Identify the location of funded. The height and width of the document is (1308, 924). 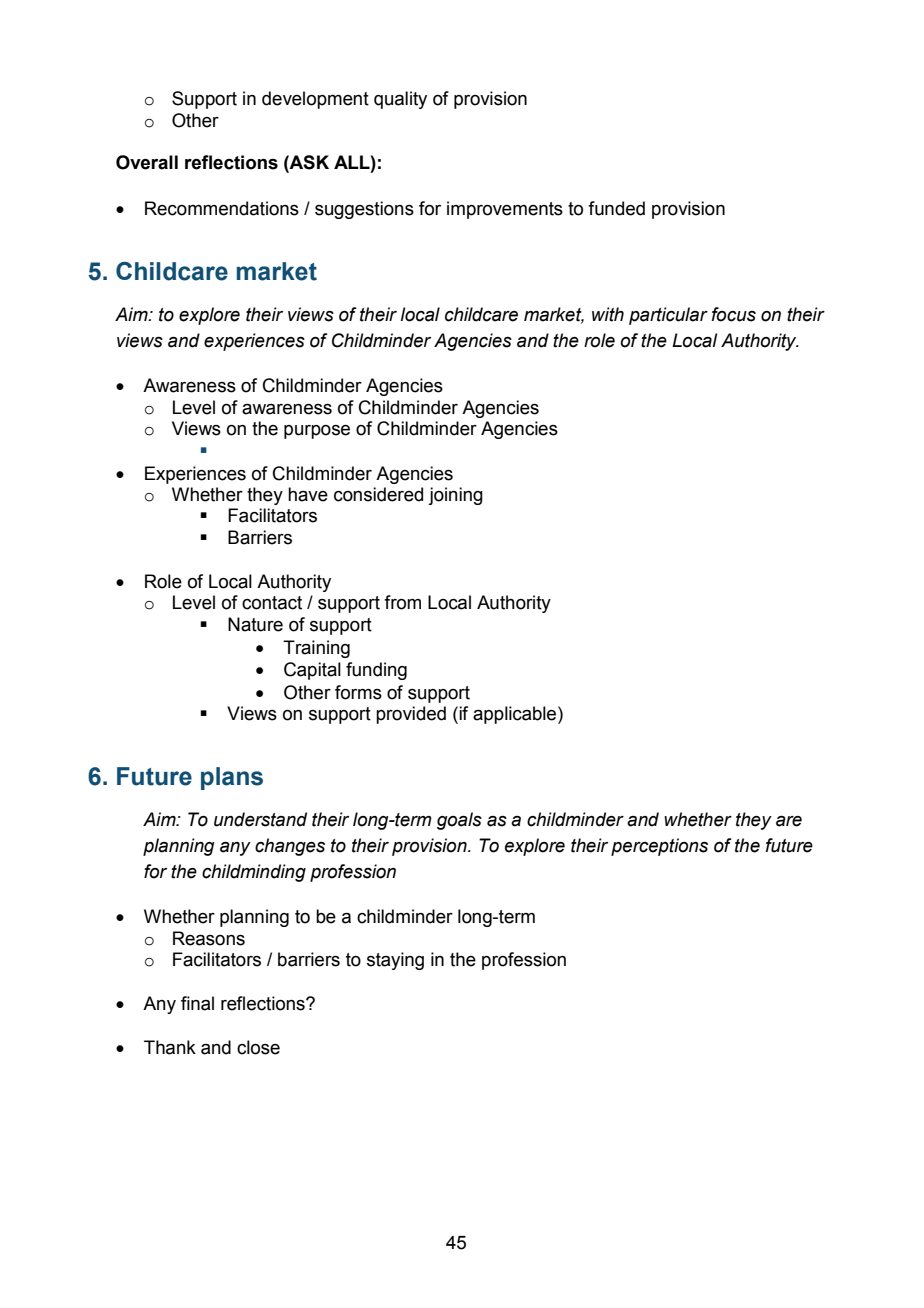
(616, 208).
